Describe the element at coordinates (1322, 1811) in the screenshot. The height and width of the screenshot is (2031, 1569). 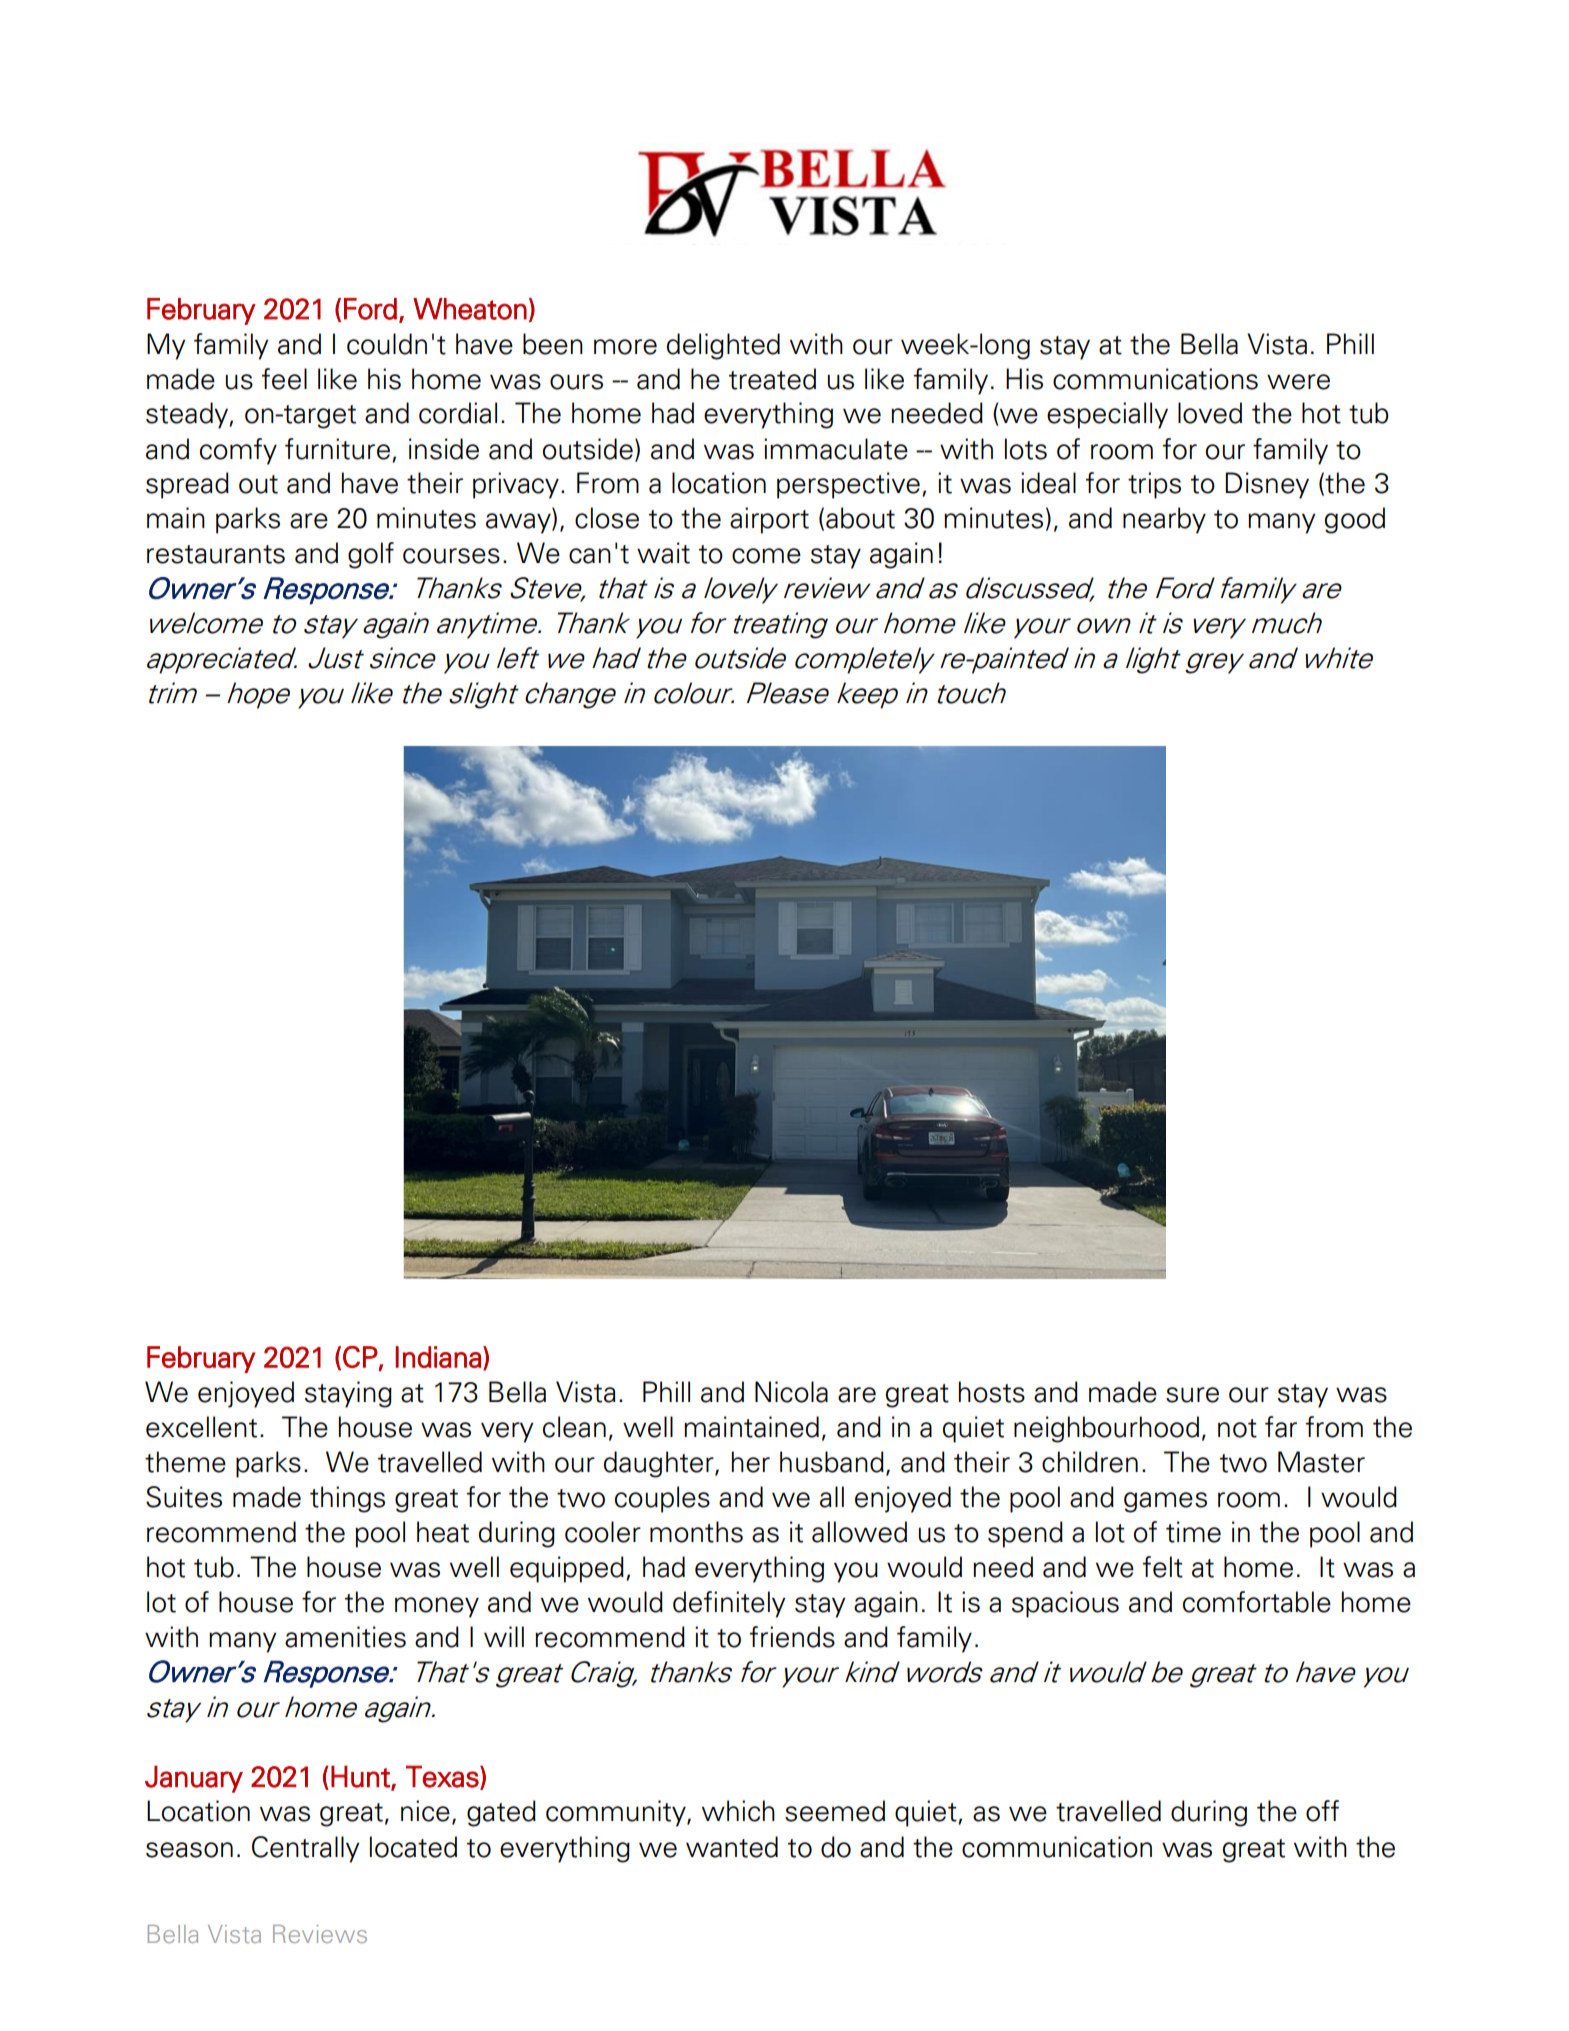
I see `off` at that location.
